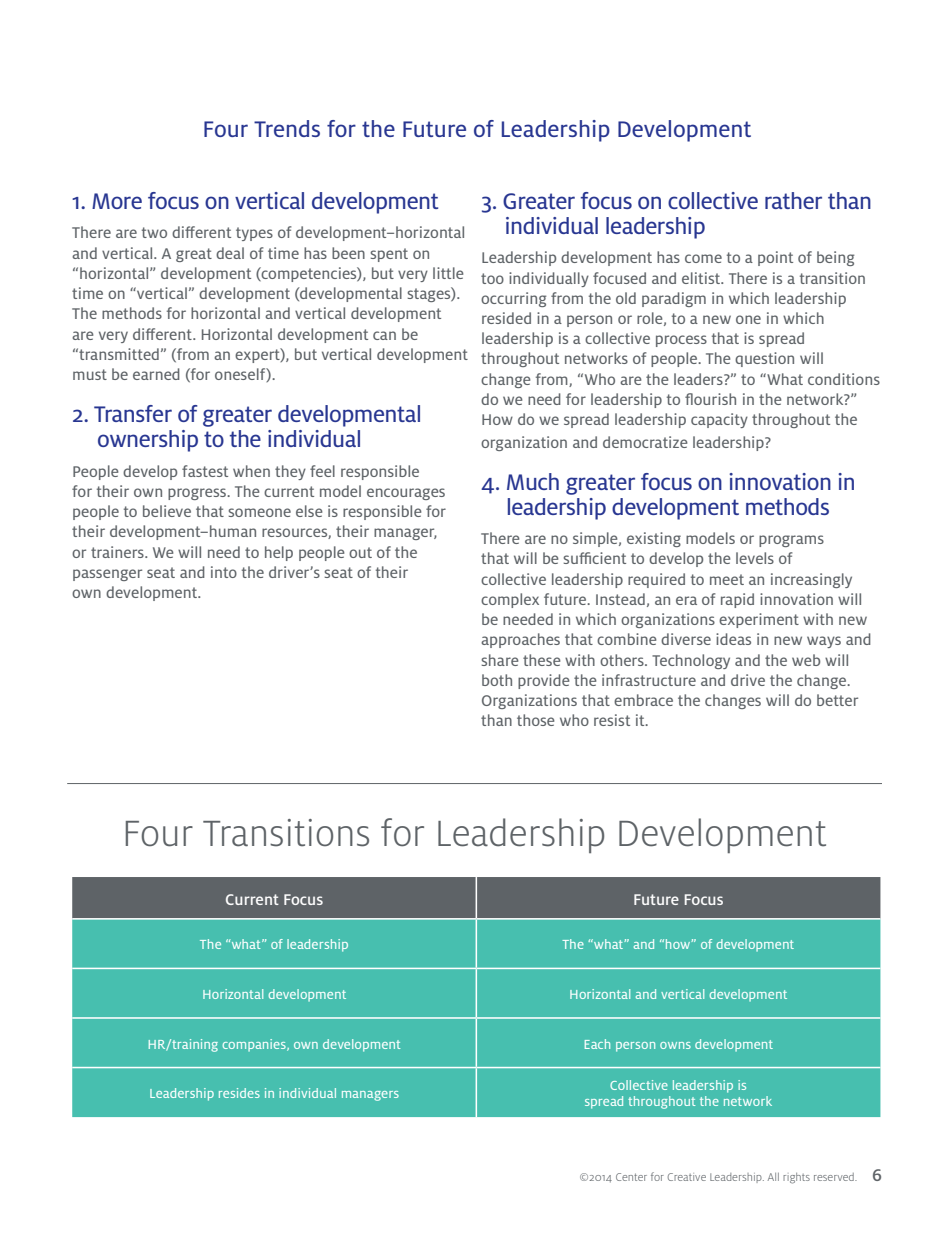 This image has height=1233, width=952. I want to click on progress, so click(198, 494).
